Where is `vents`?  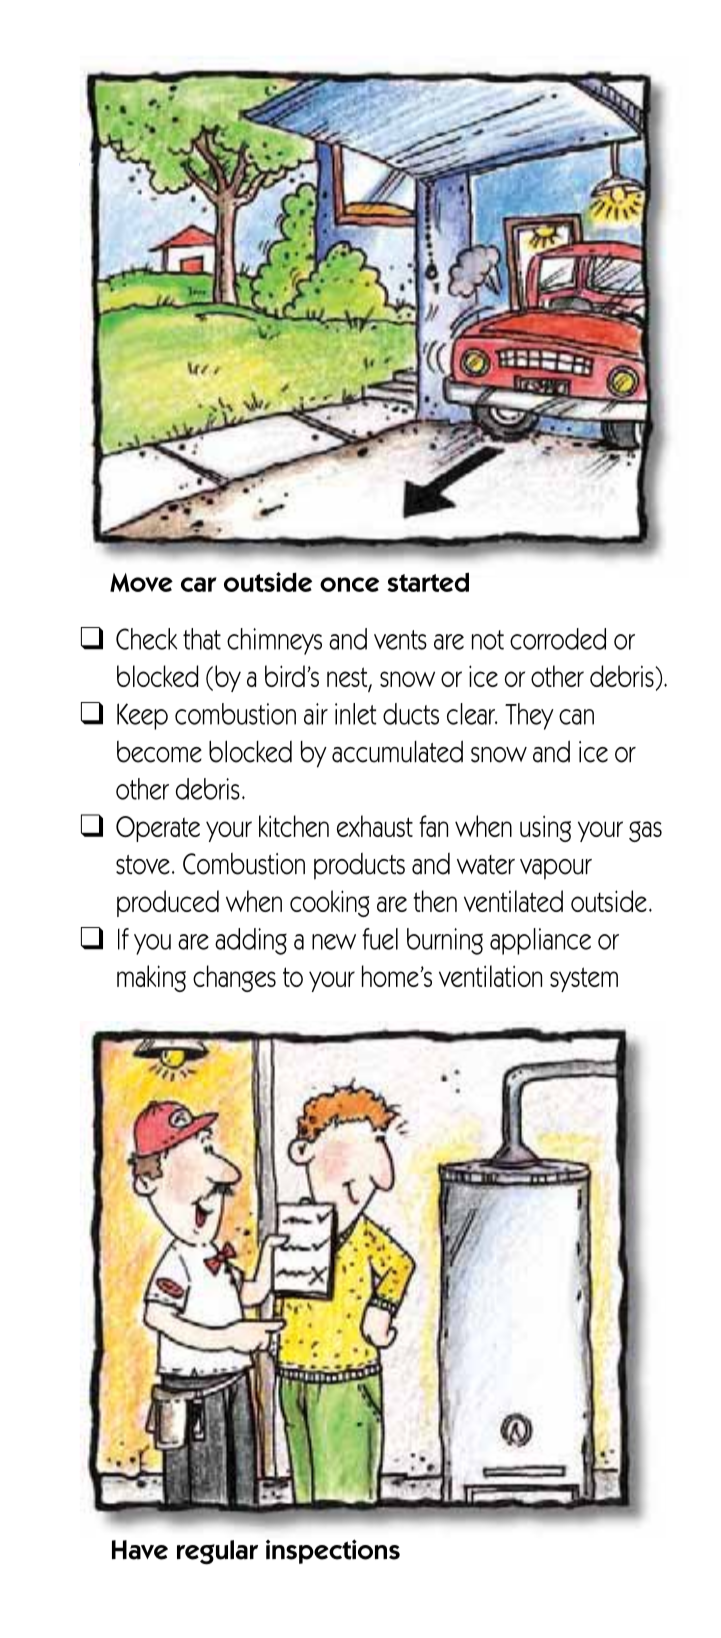
vents is located at coordinates (400, 640).
